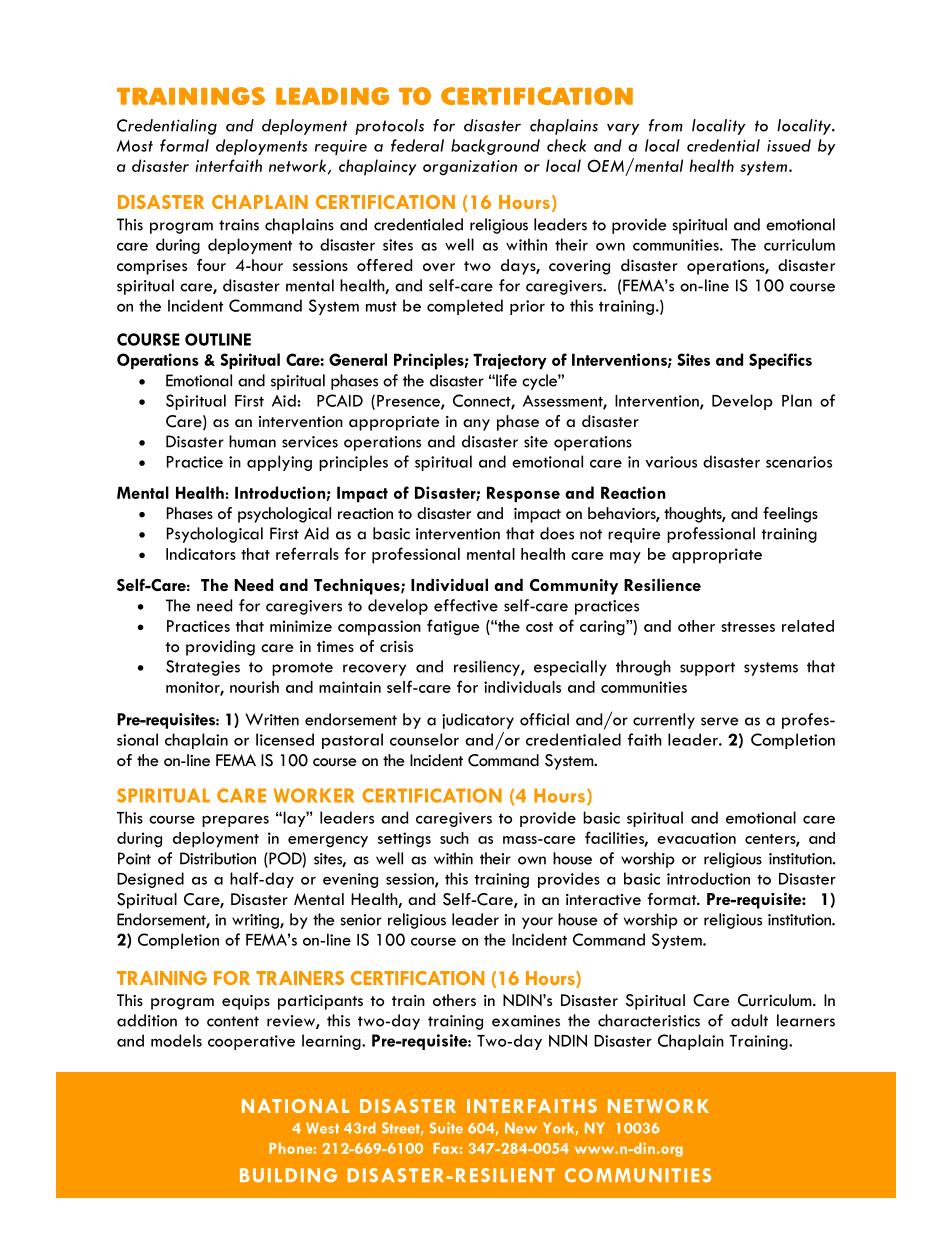 This screenshot has height=1233, width=952. What do you see at coordinates (696, 838) in the screenshot?
I see `evacuation` at bounding box center [696, 838].
